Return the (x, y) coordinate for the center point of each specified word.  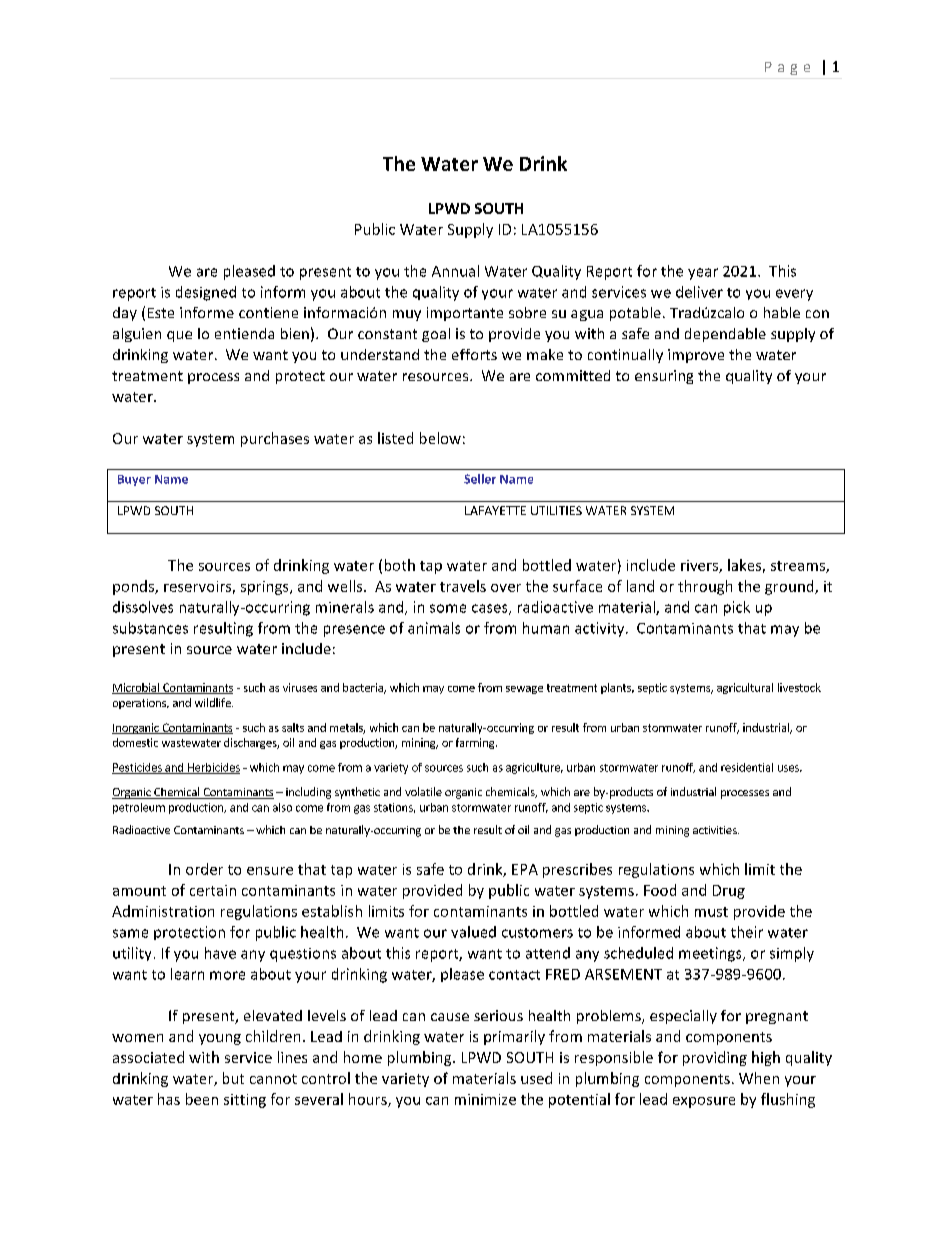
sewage (524, 690)
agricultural (745, 688)
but (233, 1078)
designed (206, 293)
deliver (699, 292)
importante (465, 314)
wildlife (214, 702)
